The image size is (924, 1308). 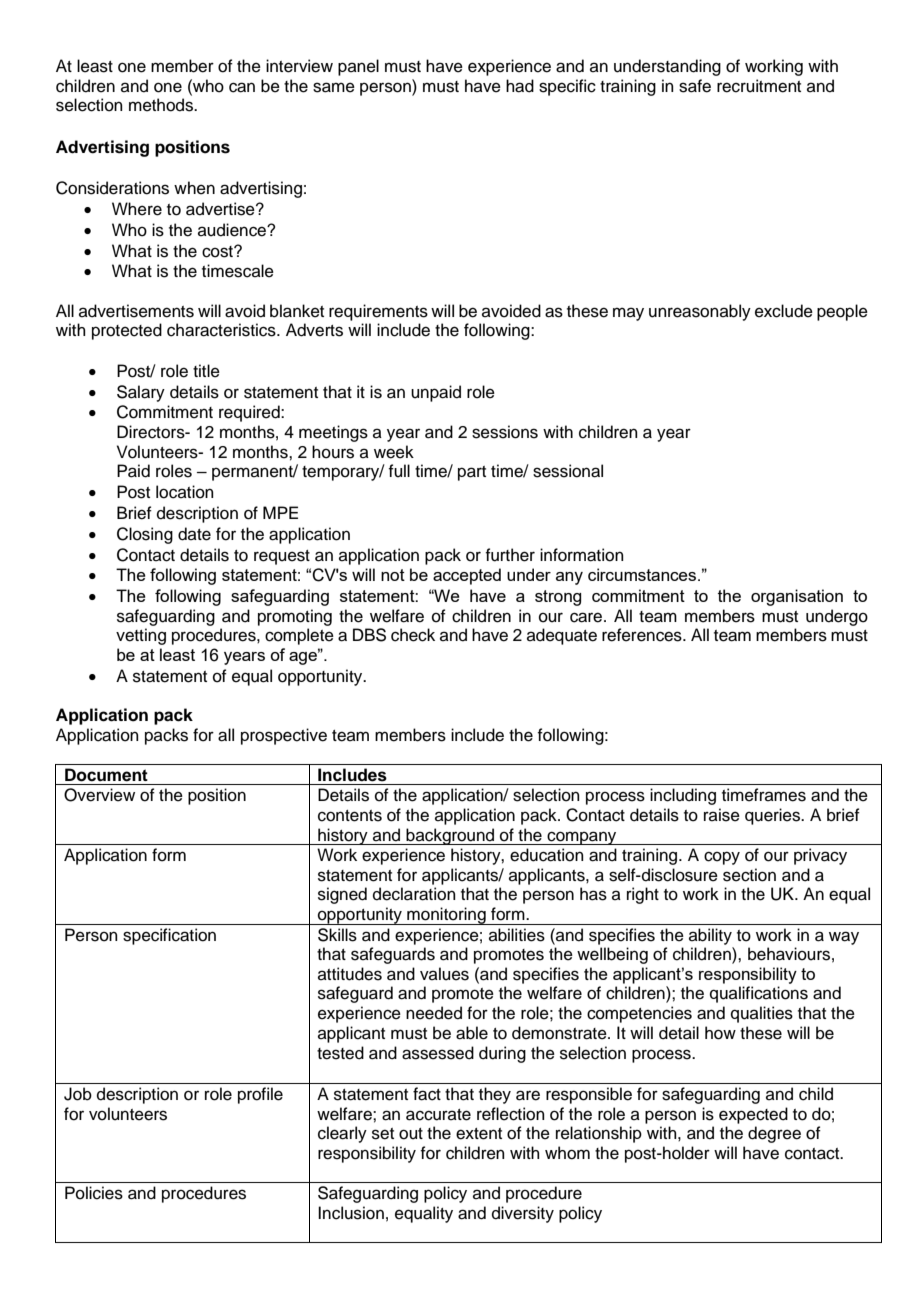 I want to click on organisation, so click(x=797, y=597).
